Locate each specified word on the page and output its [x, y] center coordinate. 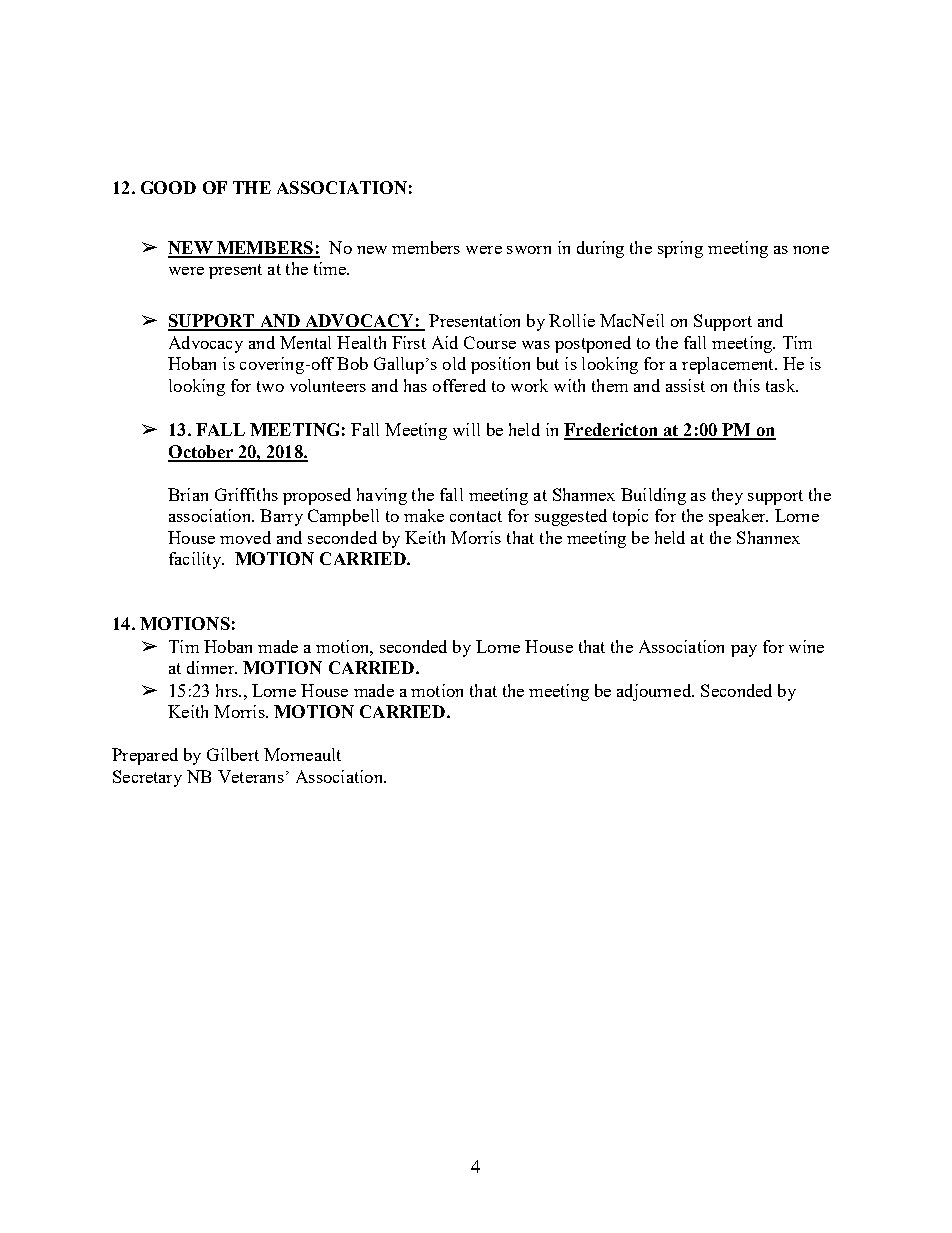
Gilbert [233, 754]
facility [196, 560]
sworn [529, 250]
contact [476, 516]
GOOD [168, 187]
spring [680, 249]
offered [459, 385]
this [747, 385]
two [270, 386]
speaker [738, 517]
